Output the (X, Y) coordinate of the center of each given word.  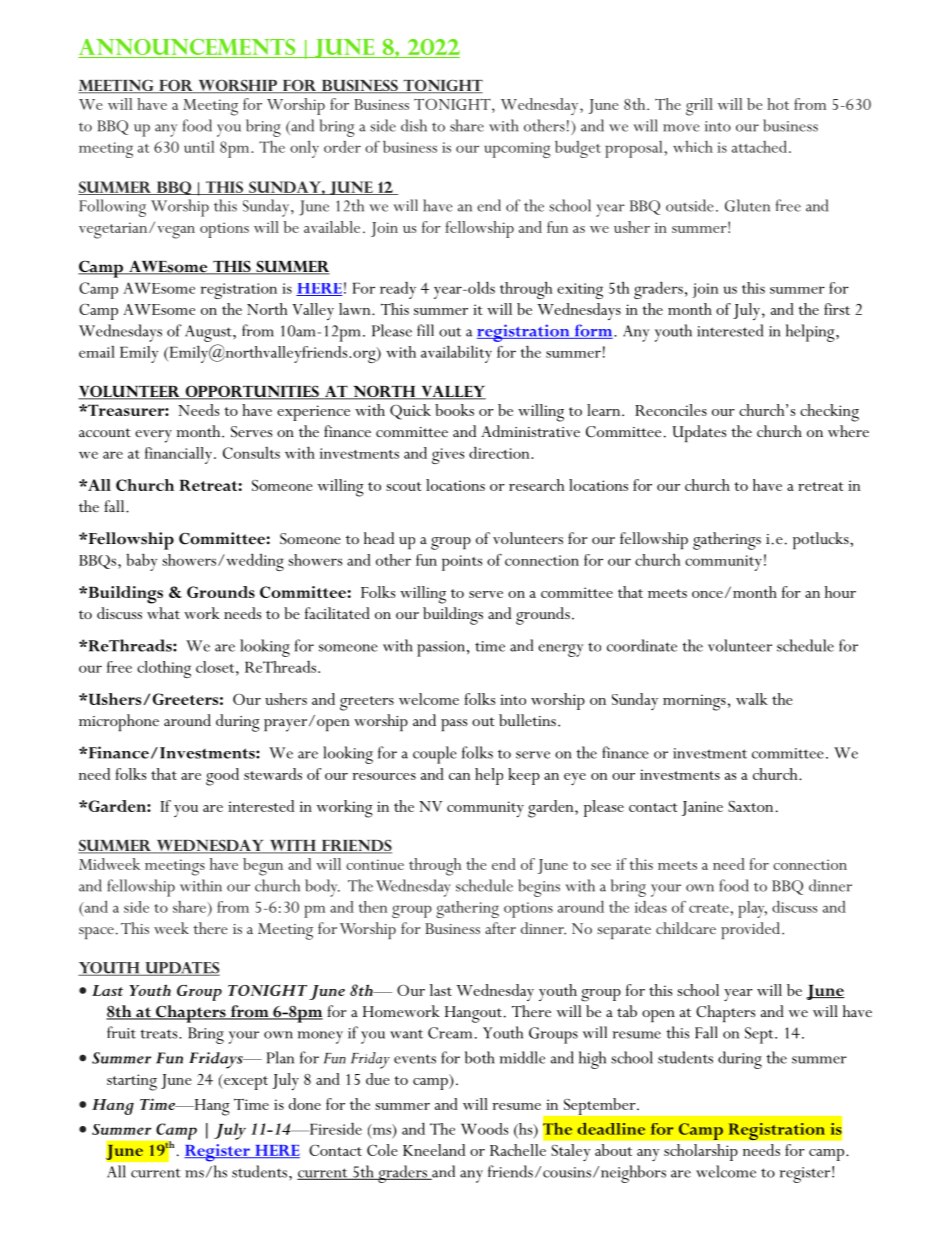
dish (414, 125)
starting (132, 1082)
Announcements (187, 47)
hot (778, 104)
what (163, 613)
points (462, 563)
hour (840, 592)
